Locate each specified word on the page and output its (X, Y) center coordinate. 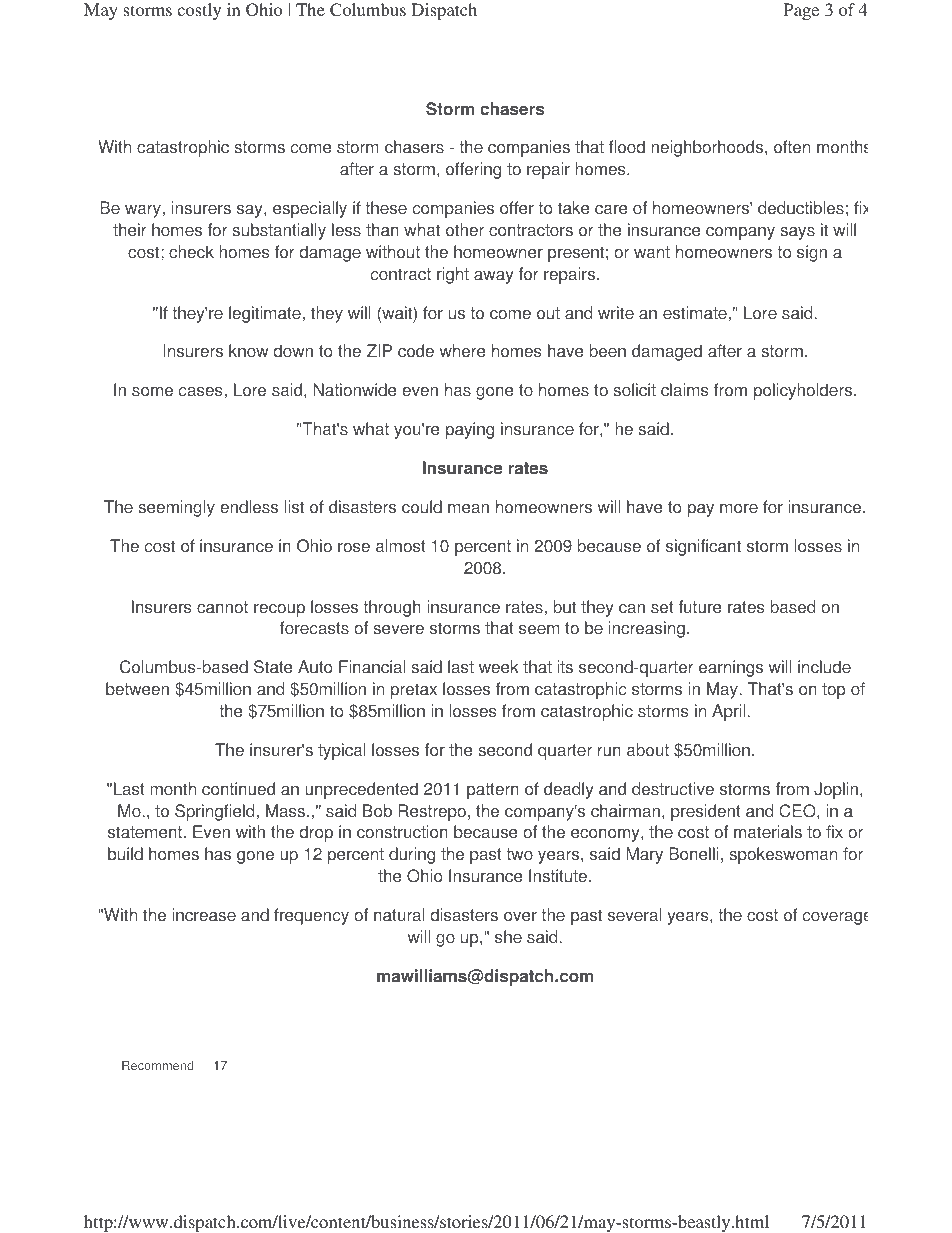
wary (144, 211)
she (508, 937)
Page (801, 11)
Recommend (158, 1065)
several (634, 915)
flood (627, 147)
